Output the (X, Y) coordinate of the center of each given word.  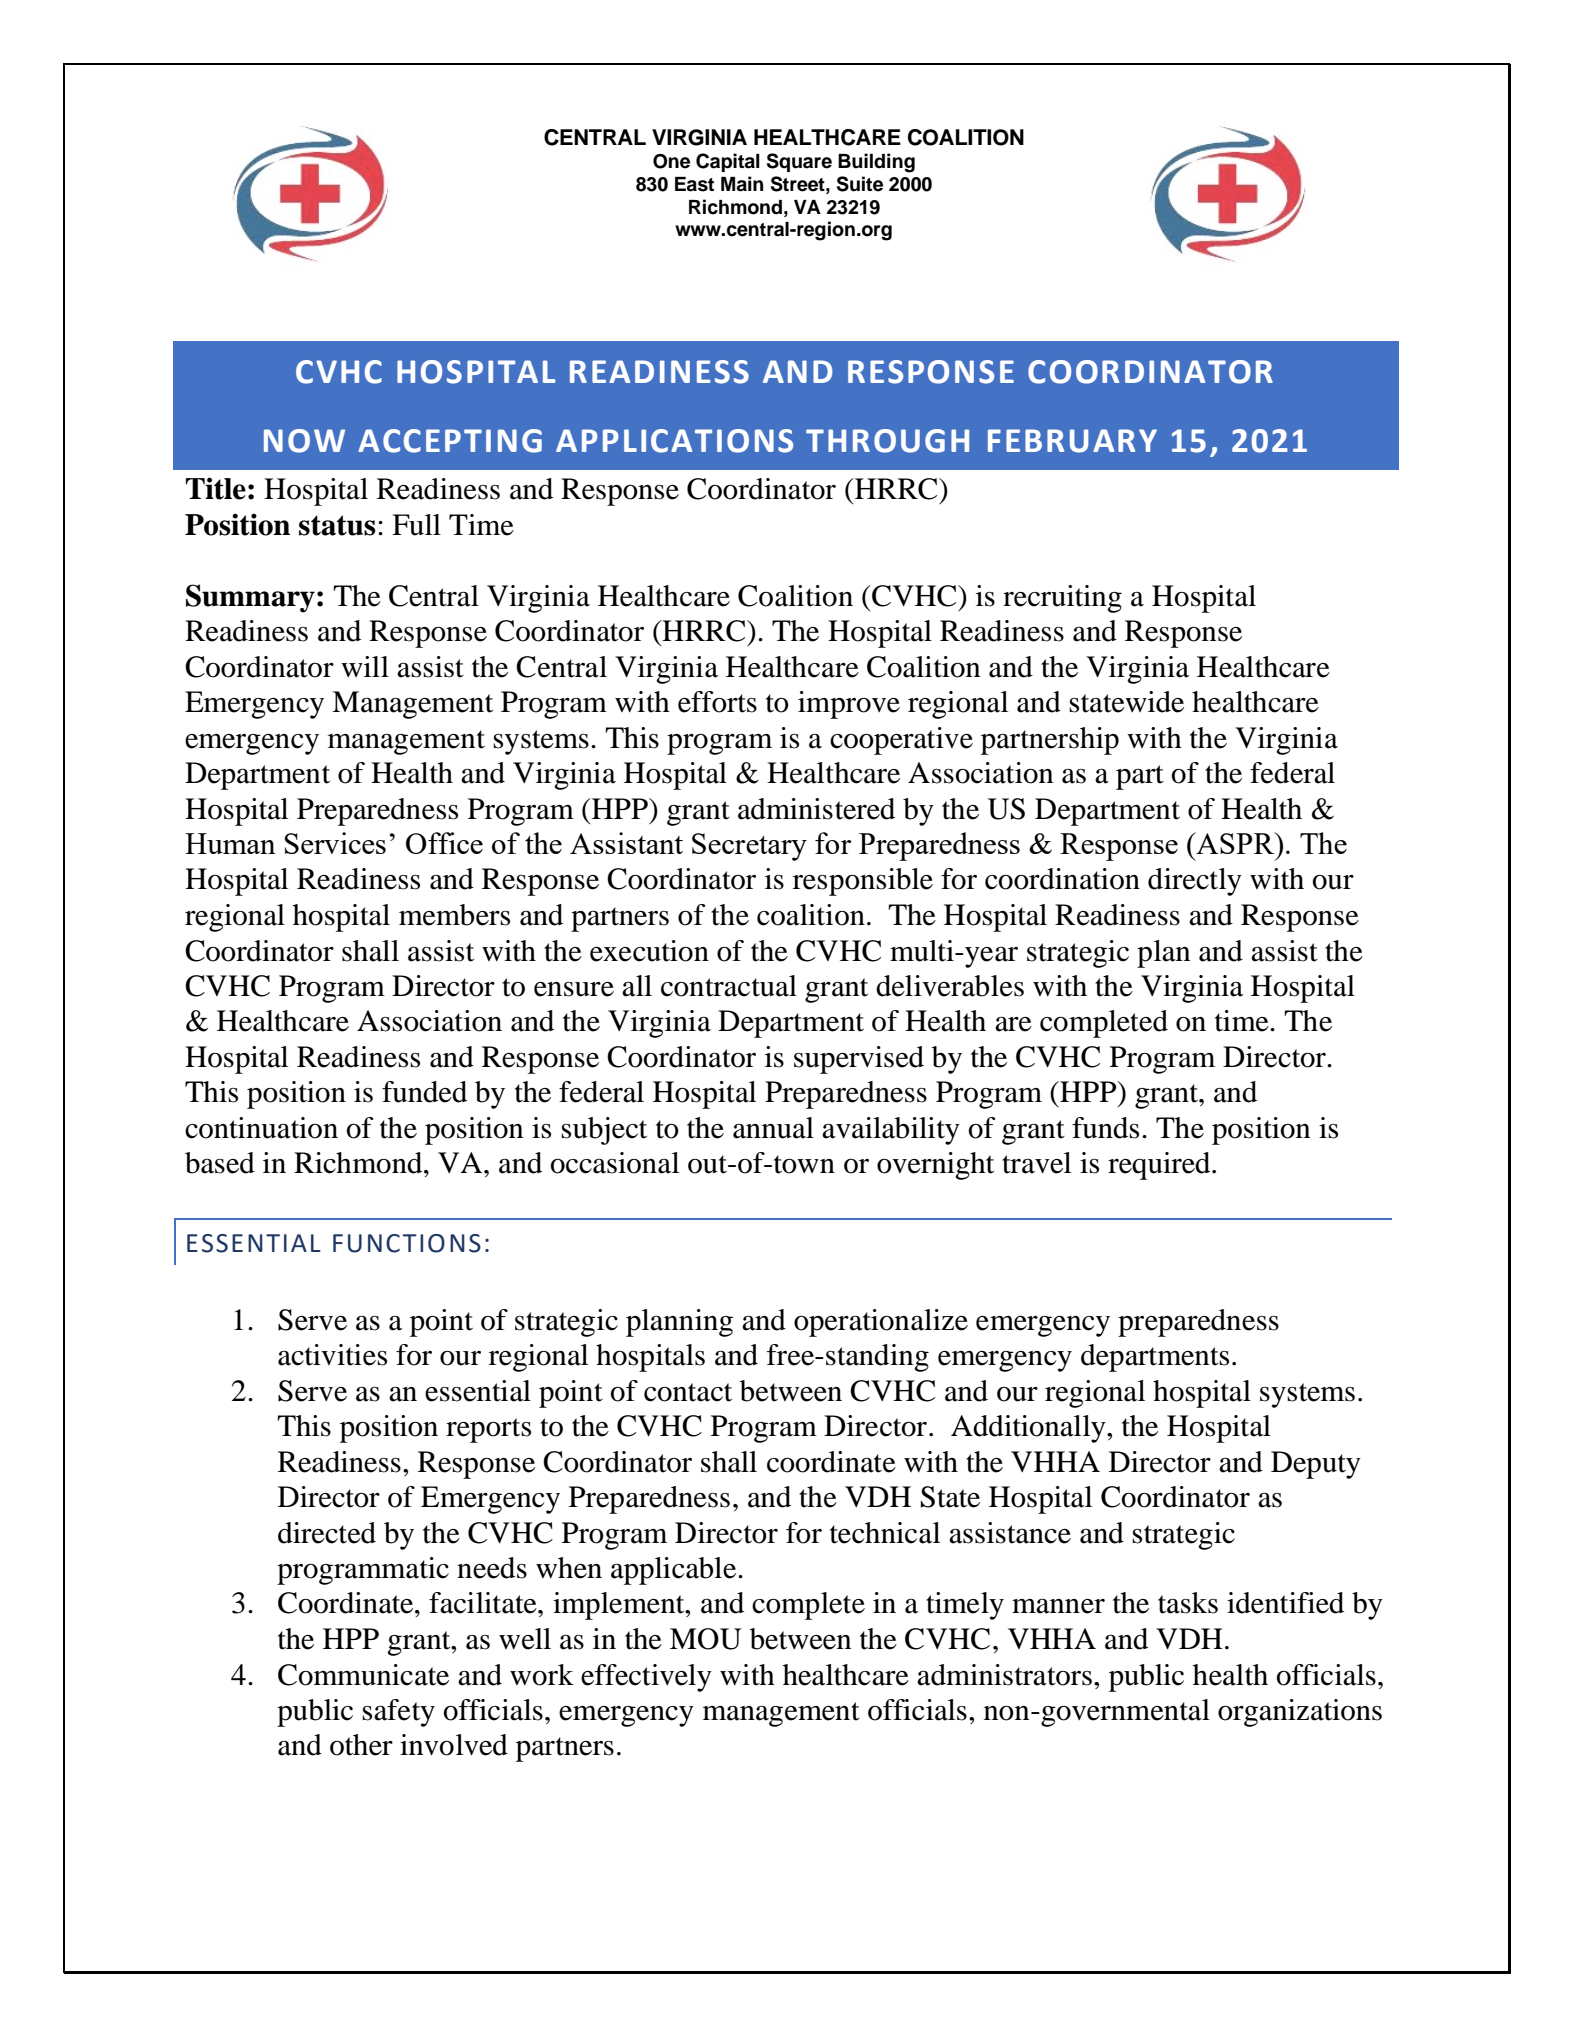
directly (1195, 882)
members (454, 915)
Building (876, 163)
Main (742, 184)
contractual (729, 986)
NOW (304, 441)
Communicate (363, 1675)
